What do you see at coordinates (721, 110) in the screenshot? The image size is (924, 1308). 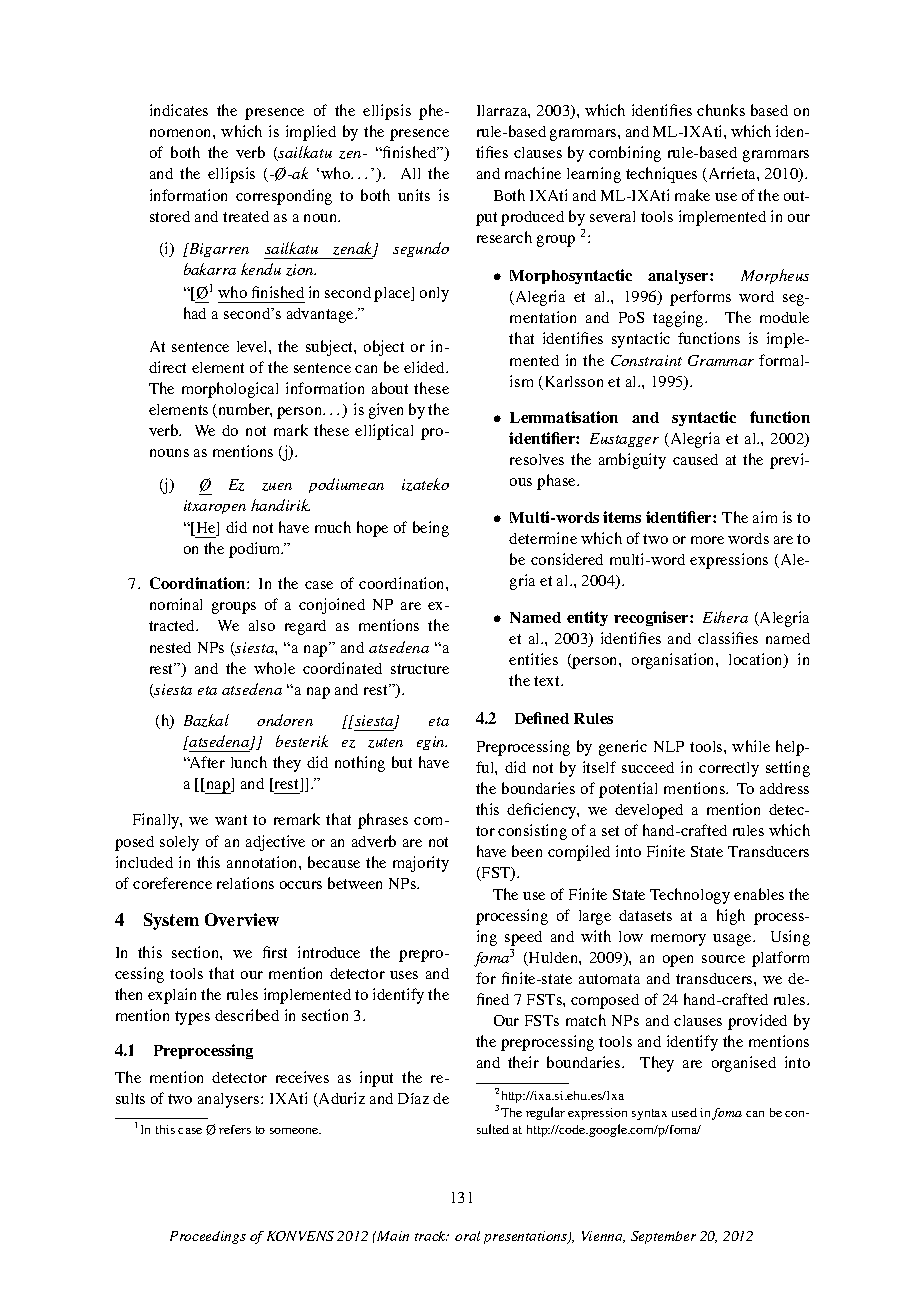 I see `chunks` at bounding box center [721, 110].
